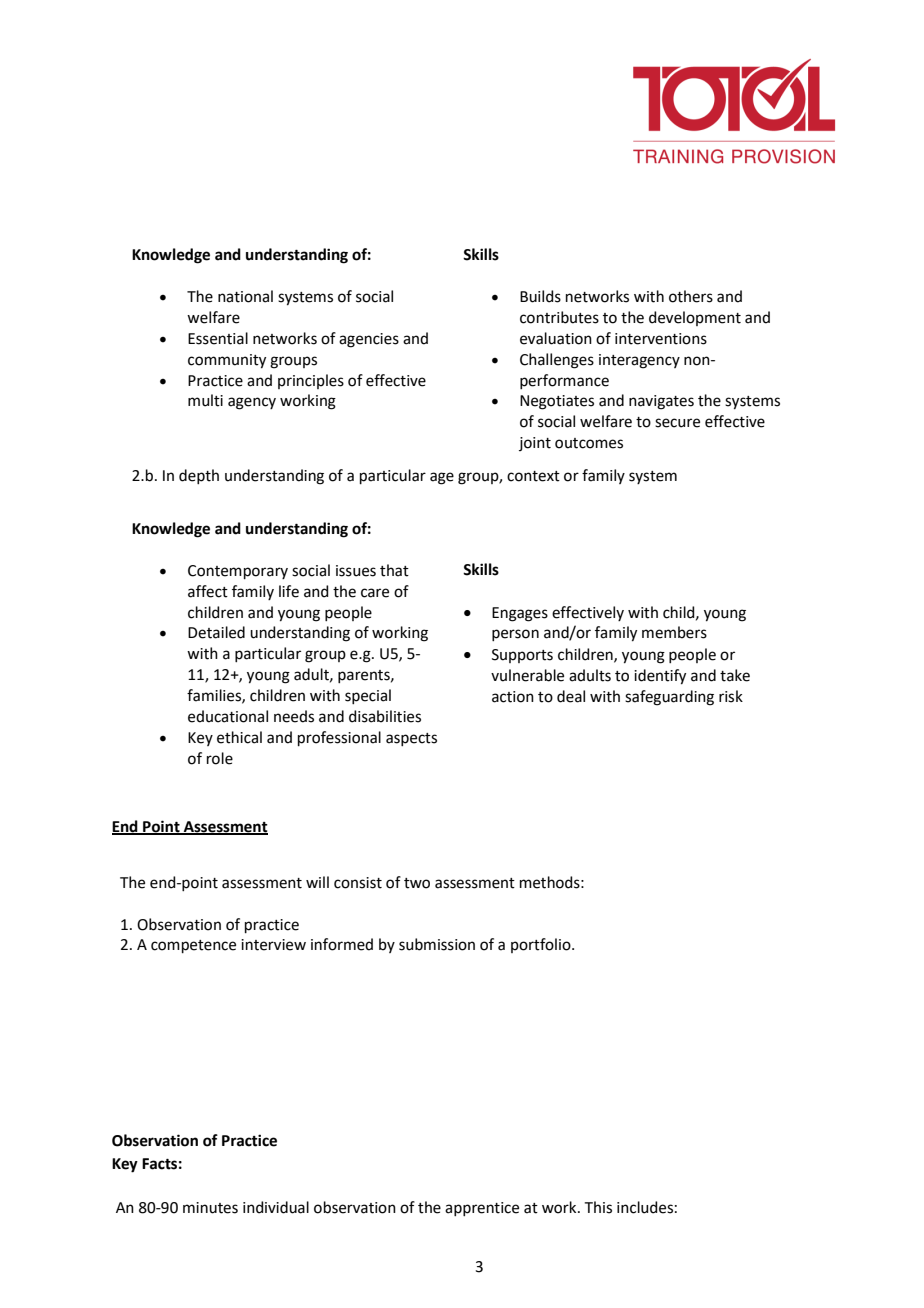 The width and height of the screenshot is (924, 1308). I want to click on individual, so click(276, 1207).
